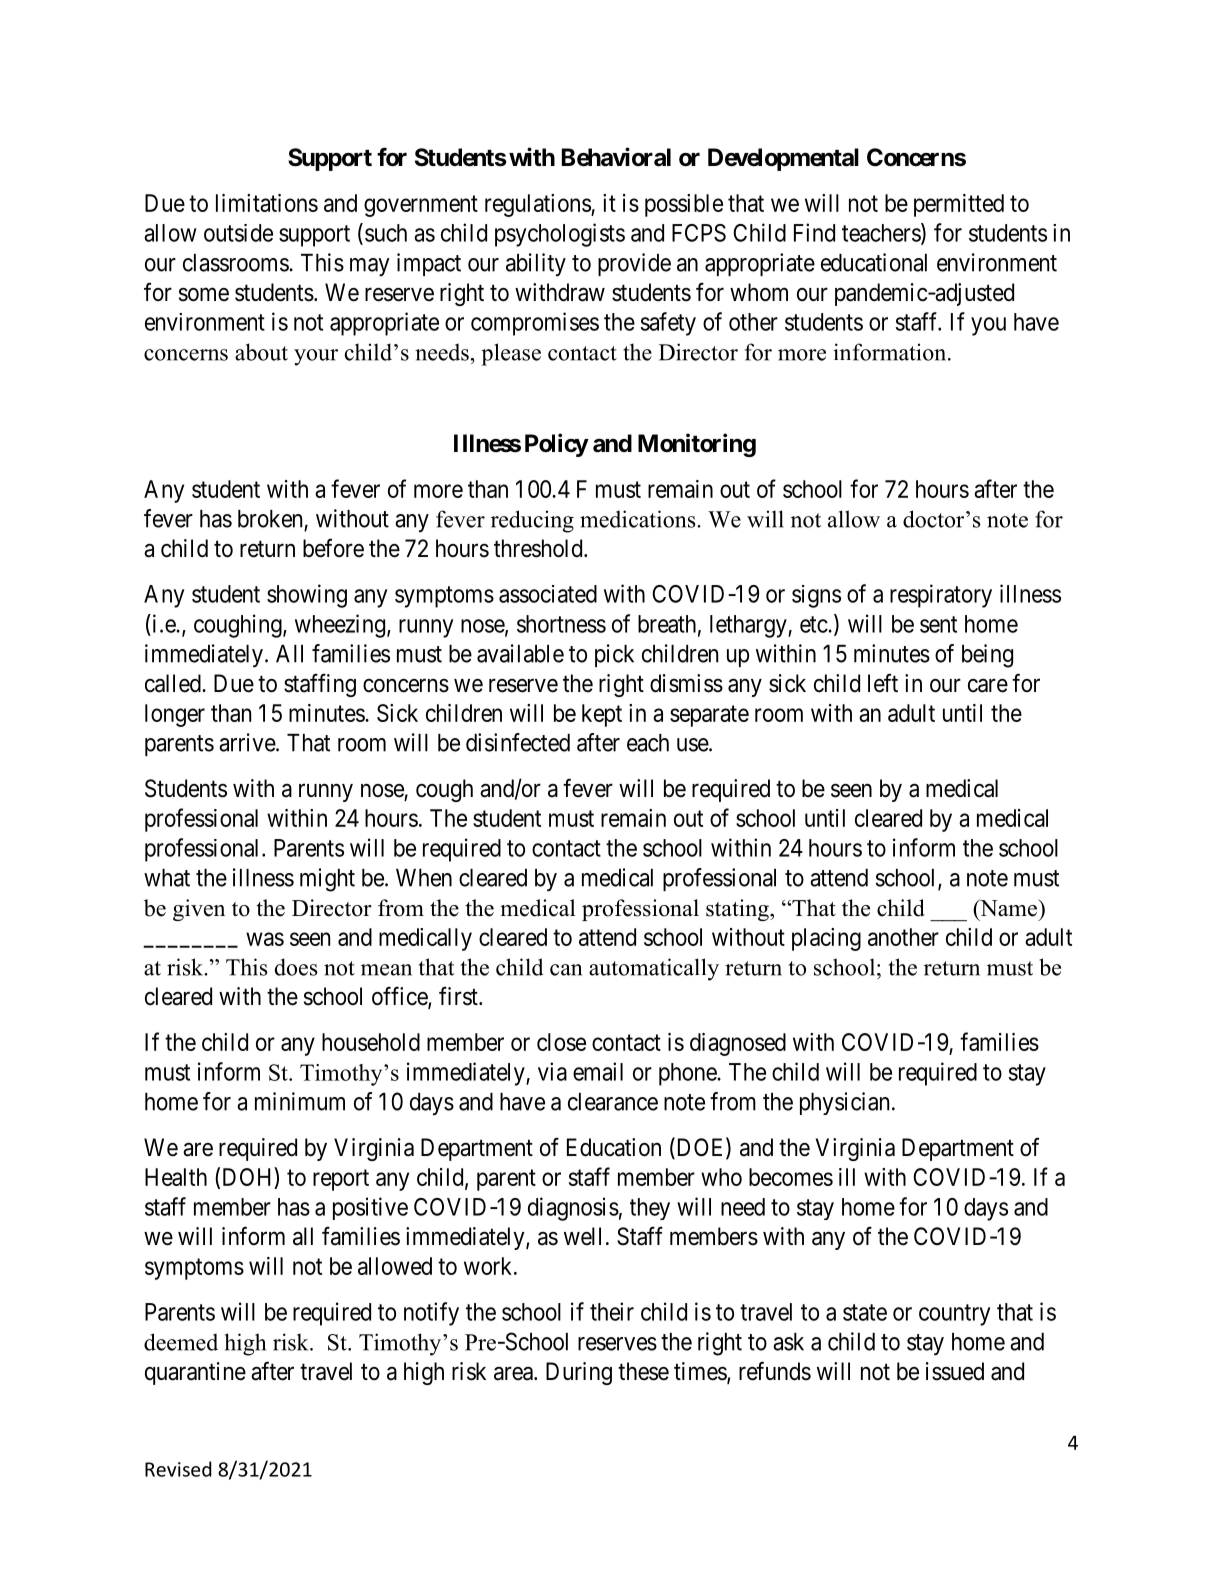  I want to click on permitted, so click(959, 205).
